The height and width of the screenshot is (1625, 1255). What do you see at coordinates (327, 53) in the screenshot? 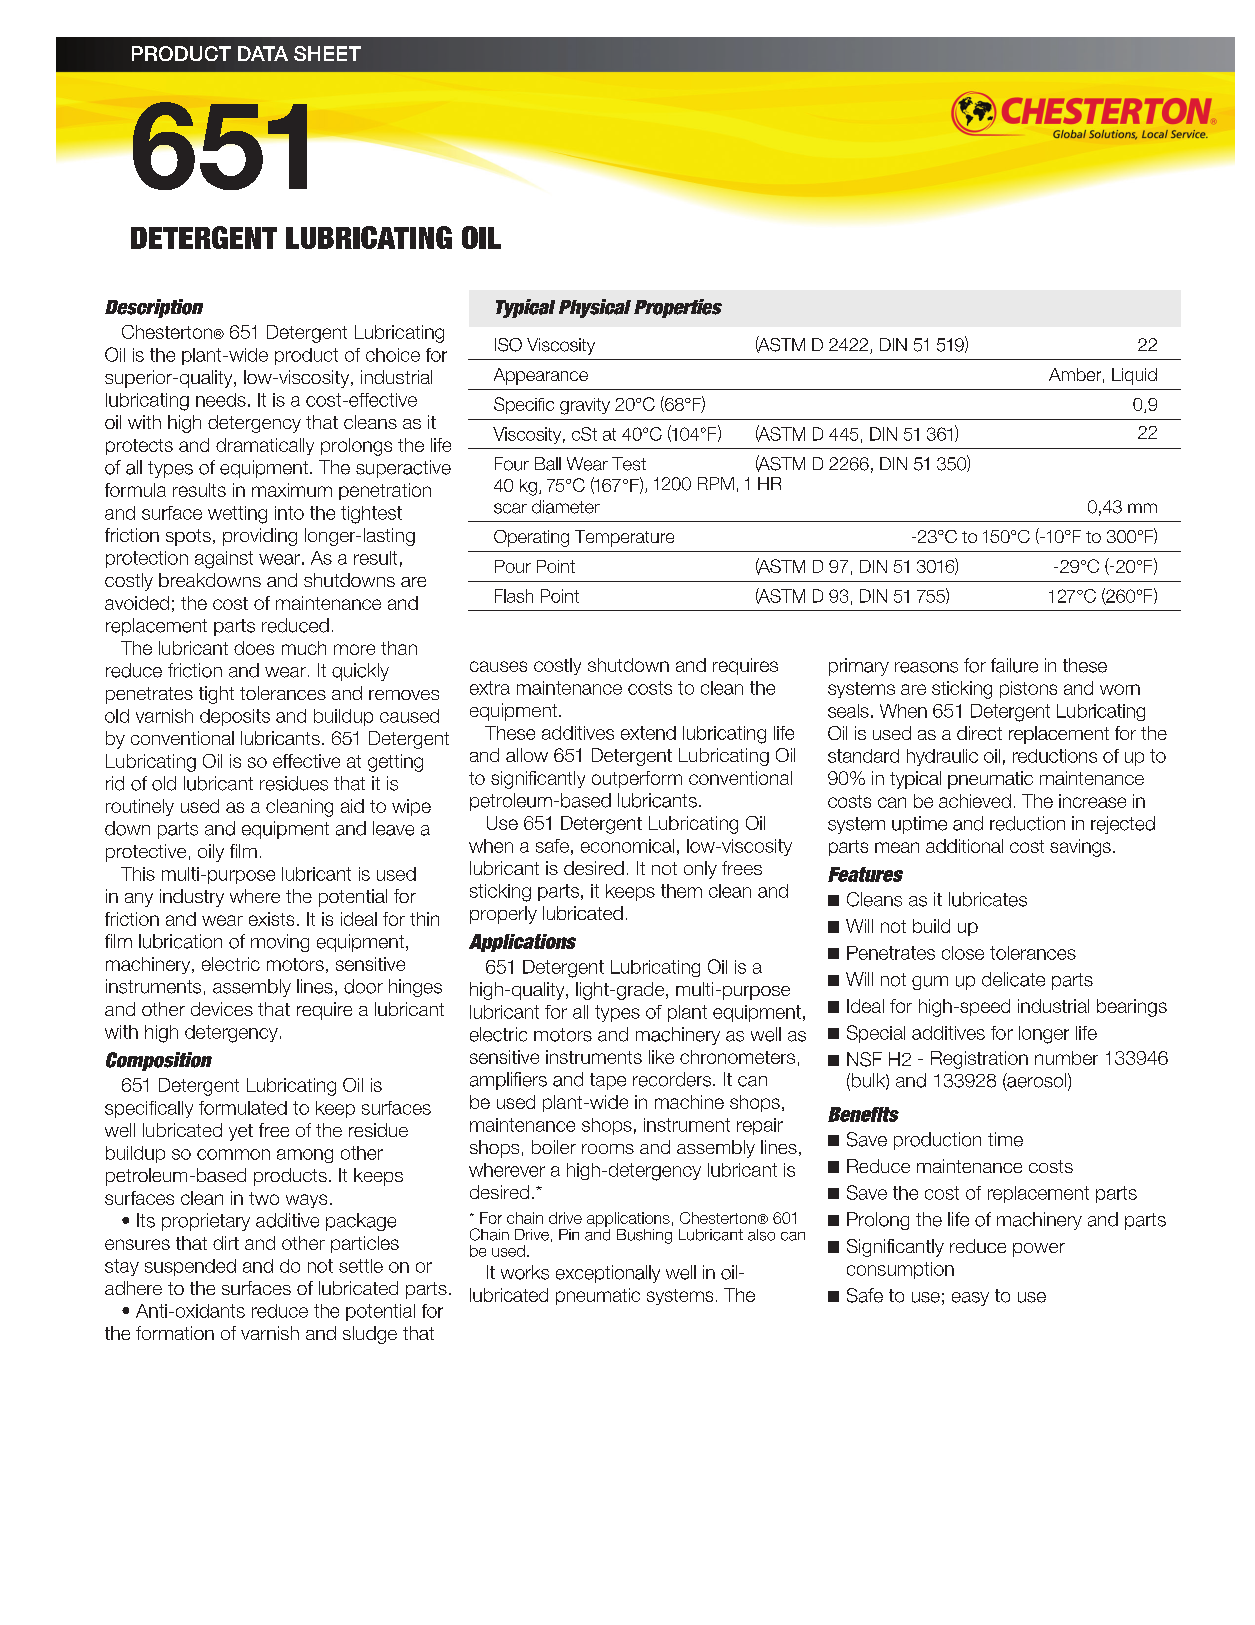
I see `SHEET` at bounding box center [327, 53].
